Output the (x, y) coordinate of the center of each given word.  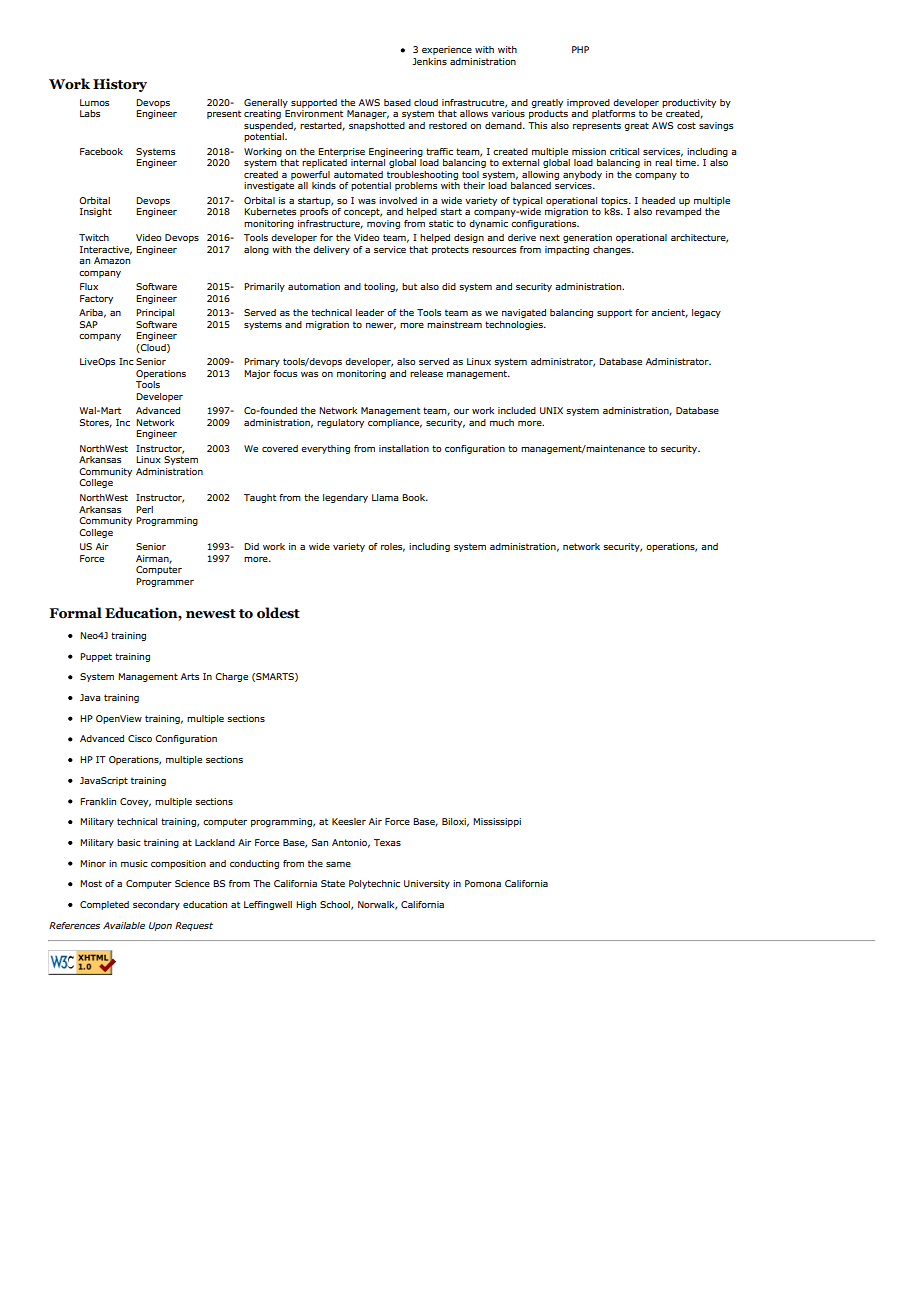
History (120, 85)
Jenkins (429, 61)
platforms (613, 114)
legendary (345, 498)
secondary (156, 905)
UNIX (551, 410)
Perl (144, 509)
